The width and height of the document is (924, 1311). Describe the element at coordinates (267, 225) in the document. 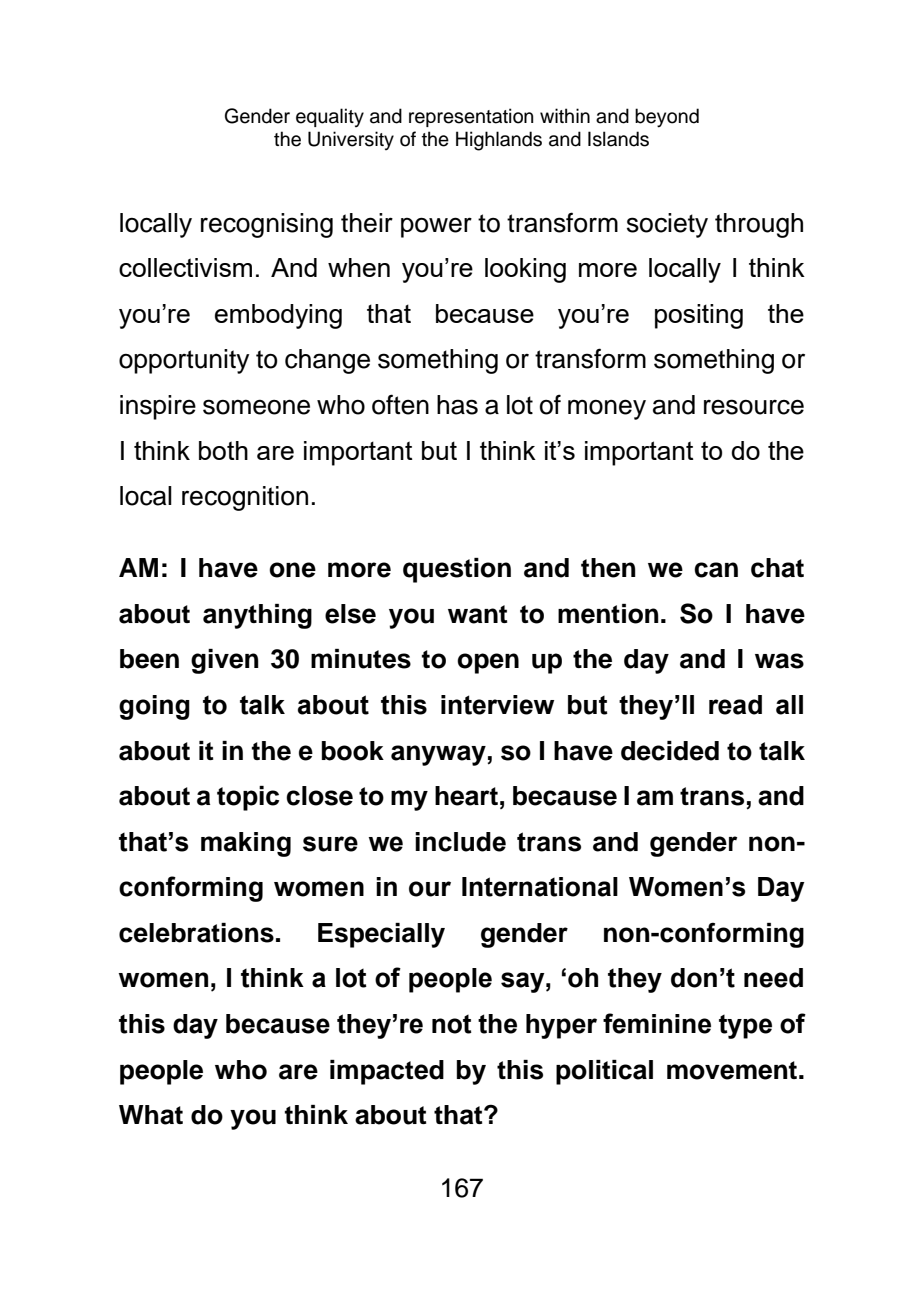

I see `recognising` at that location.
